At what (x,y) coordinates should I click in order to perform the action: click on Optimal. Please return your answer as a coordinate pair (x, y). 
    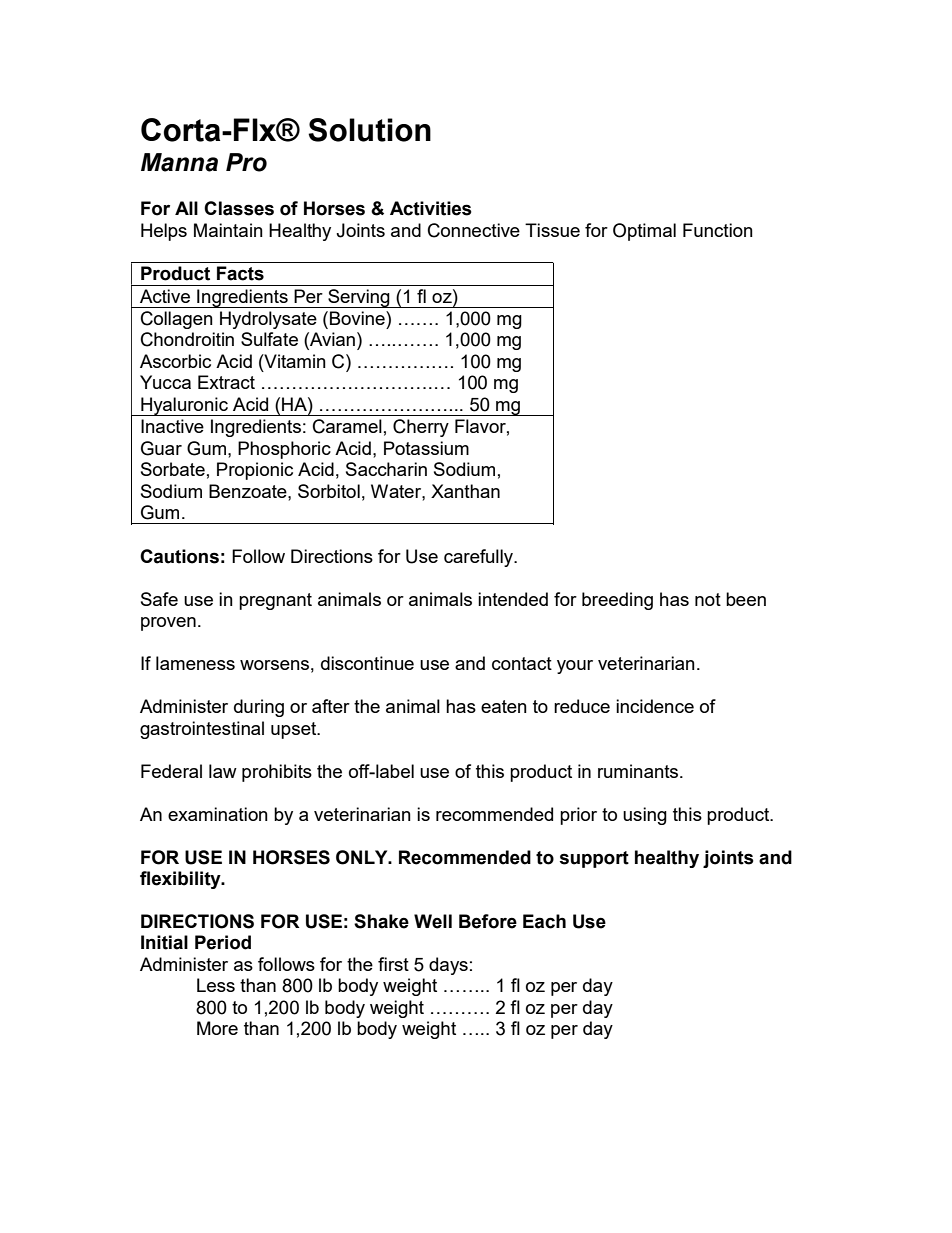
    Looking at the image, I should click on (644, 232).
